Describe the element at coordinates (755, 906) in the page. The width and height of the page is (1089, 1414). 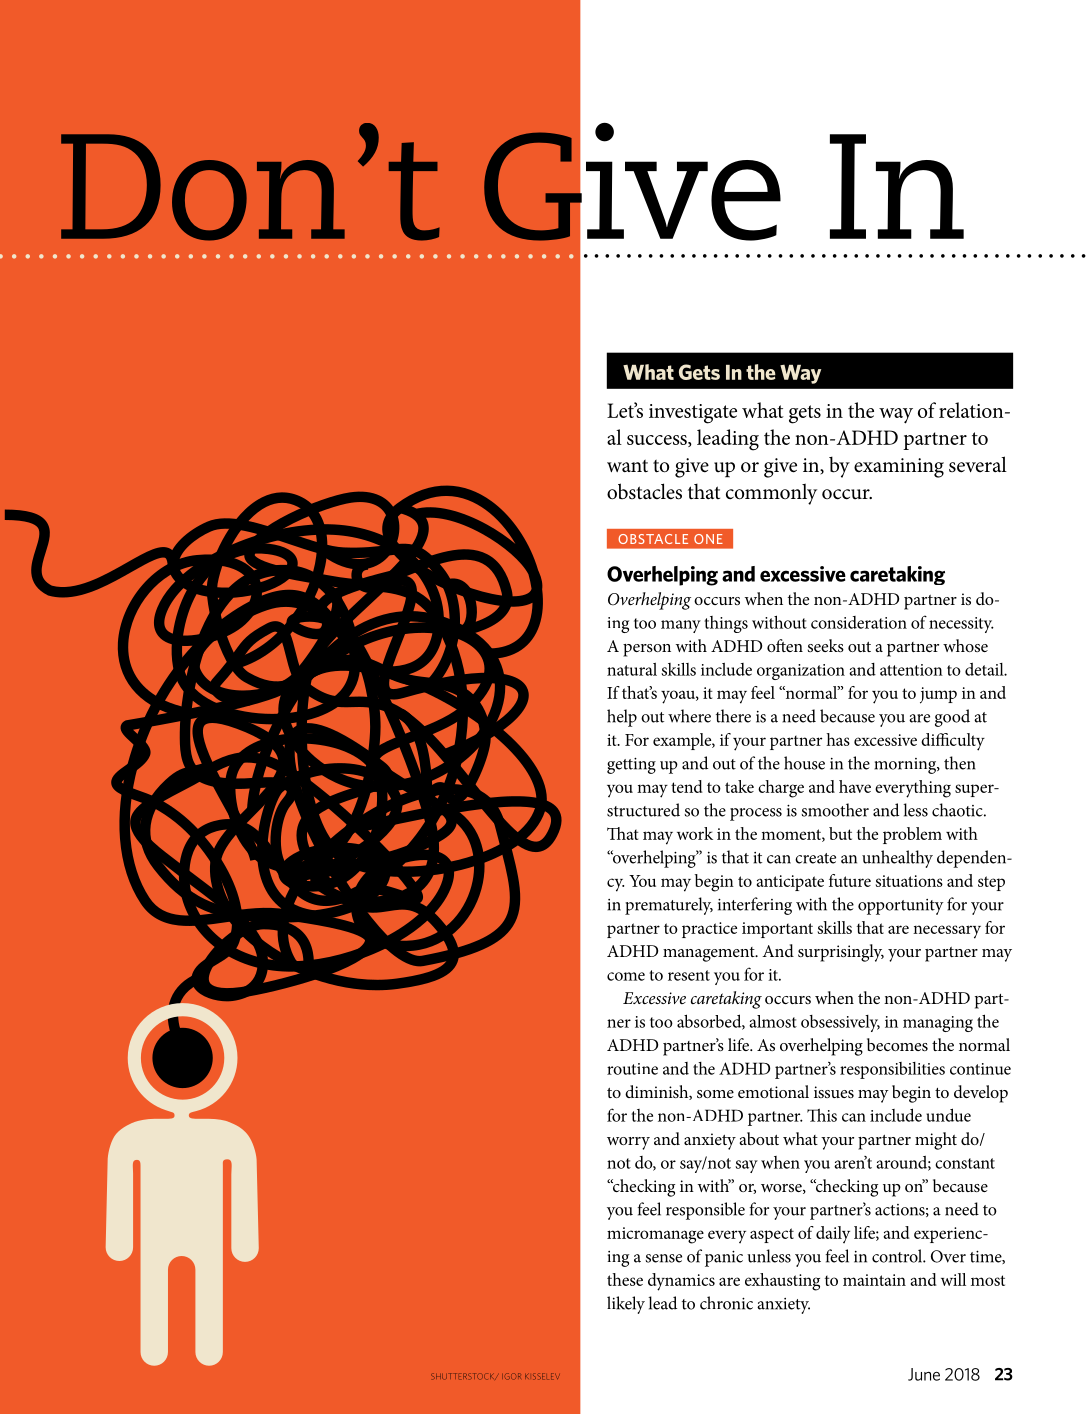
I see `interfering` at that location.
